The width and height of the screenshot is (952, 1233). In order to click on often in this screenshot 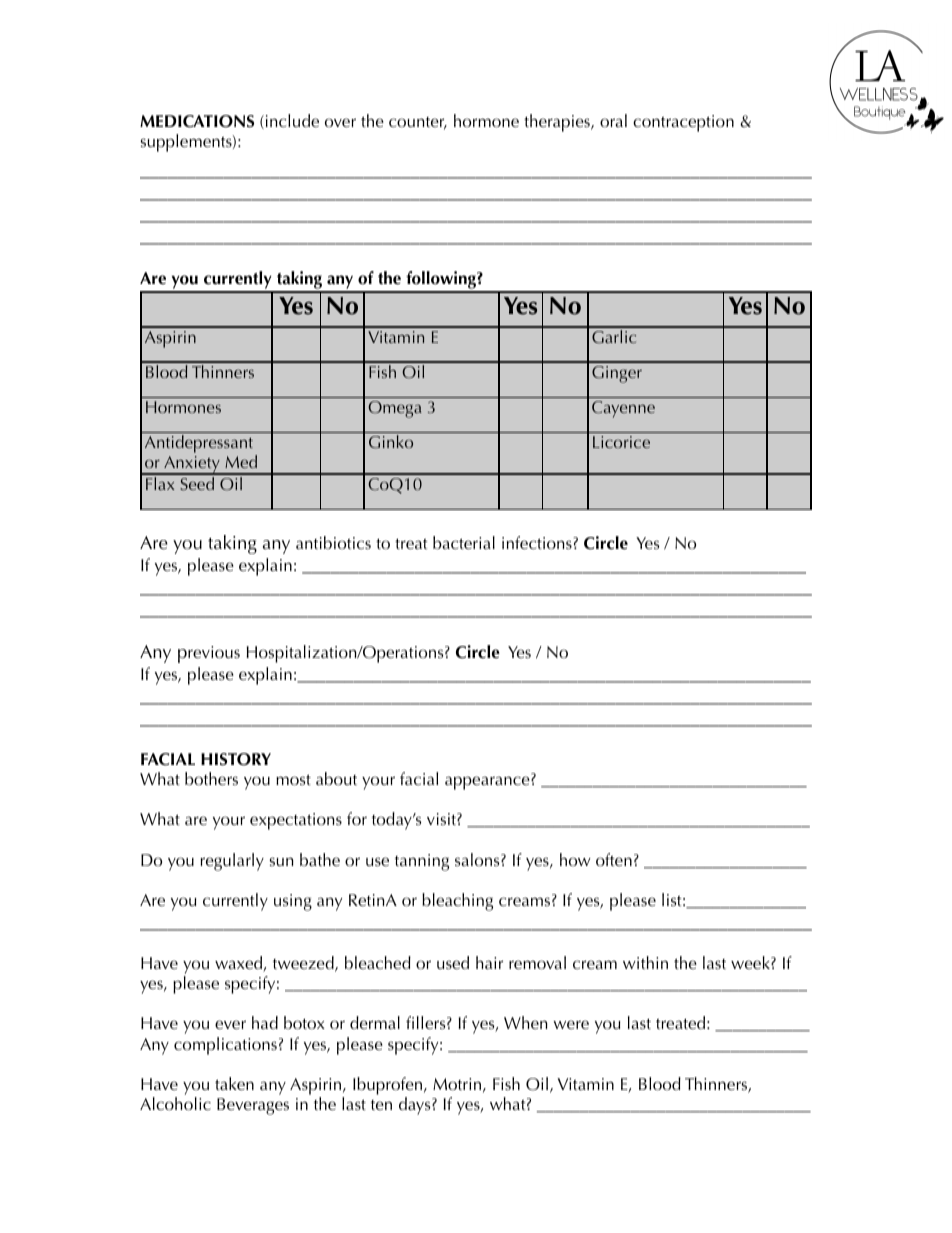, I will do `click(614, 859)`.
